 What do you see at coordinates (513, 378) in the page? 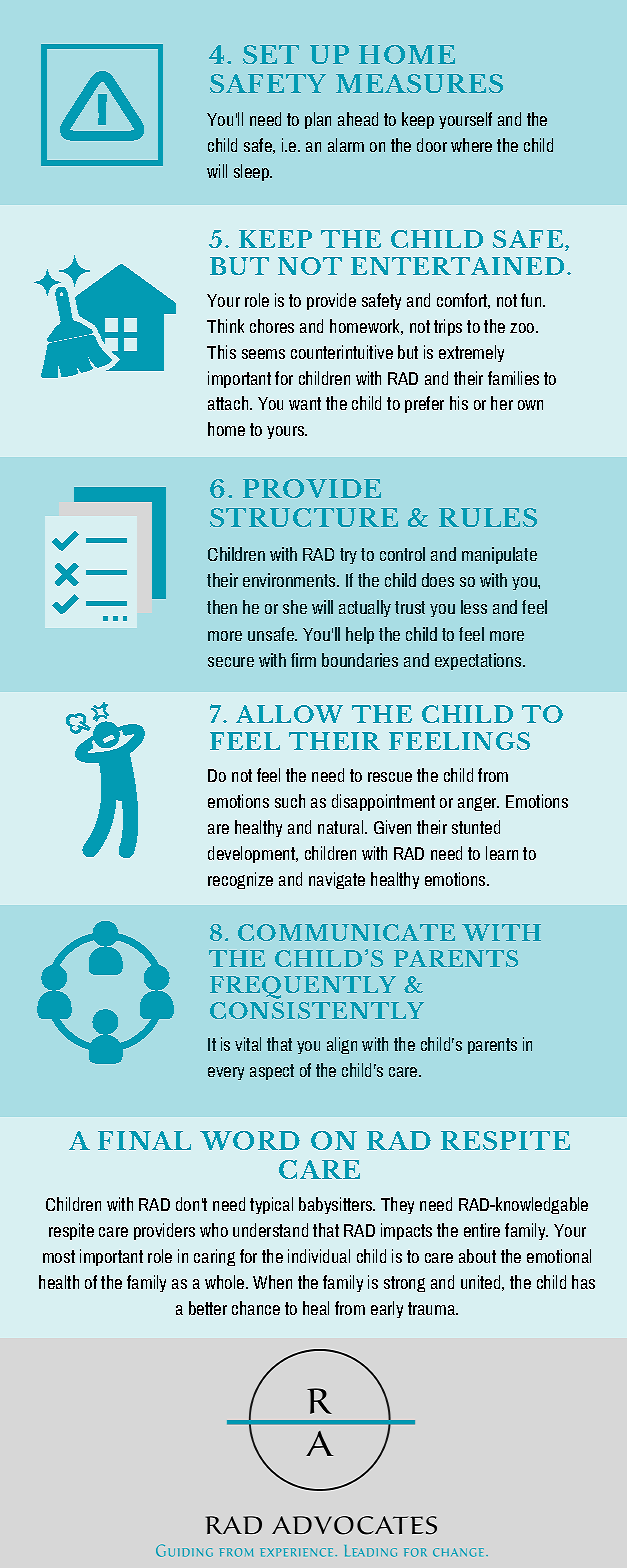
I see `families` at bounding box center [513, 378].
